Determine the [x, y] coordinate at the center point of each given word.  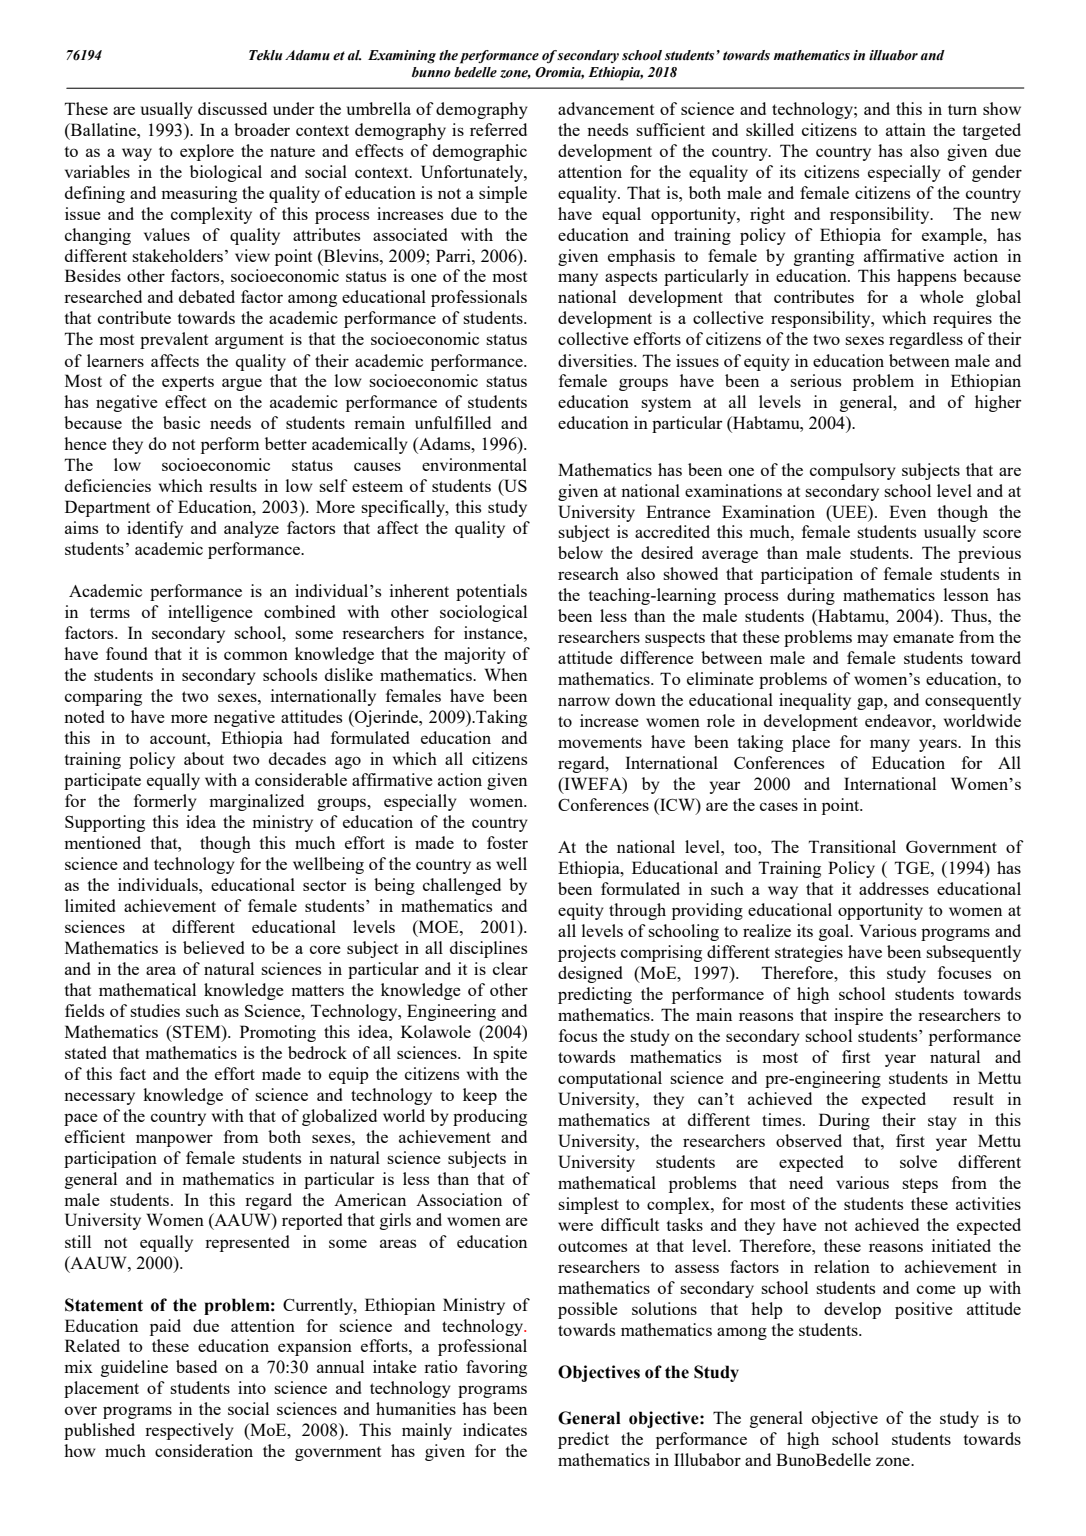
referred [498, 129]
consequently [973, 701]
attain [906, 129]
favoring [496, 1368]
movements [600, 742]
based [196, 1366]
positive [924, 1310]
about [204, 758]
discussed [232, 108]
